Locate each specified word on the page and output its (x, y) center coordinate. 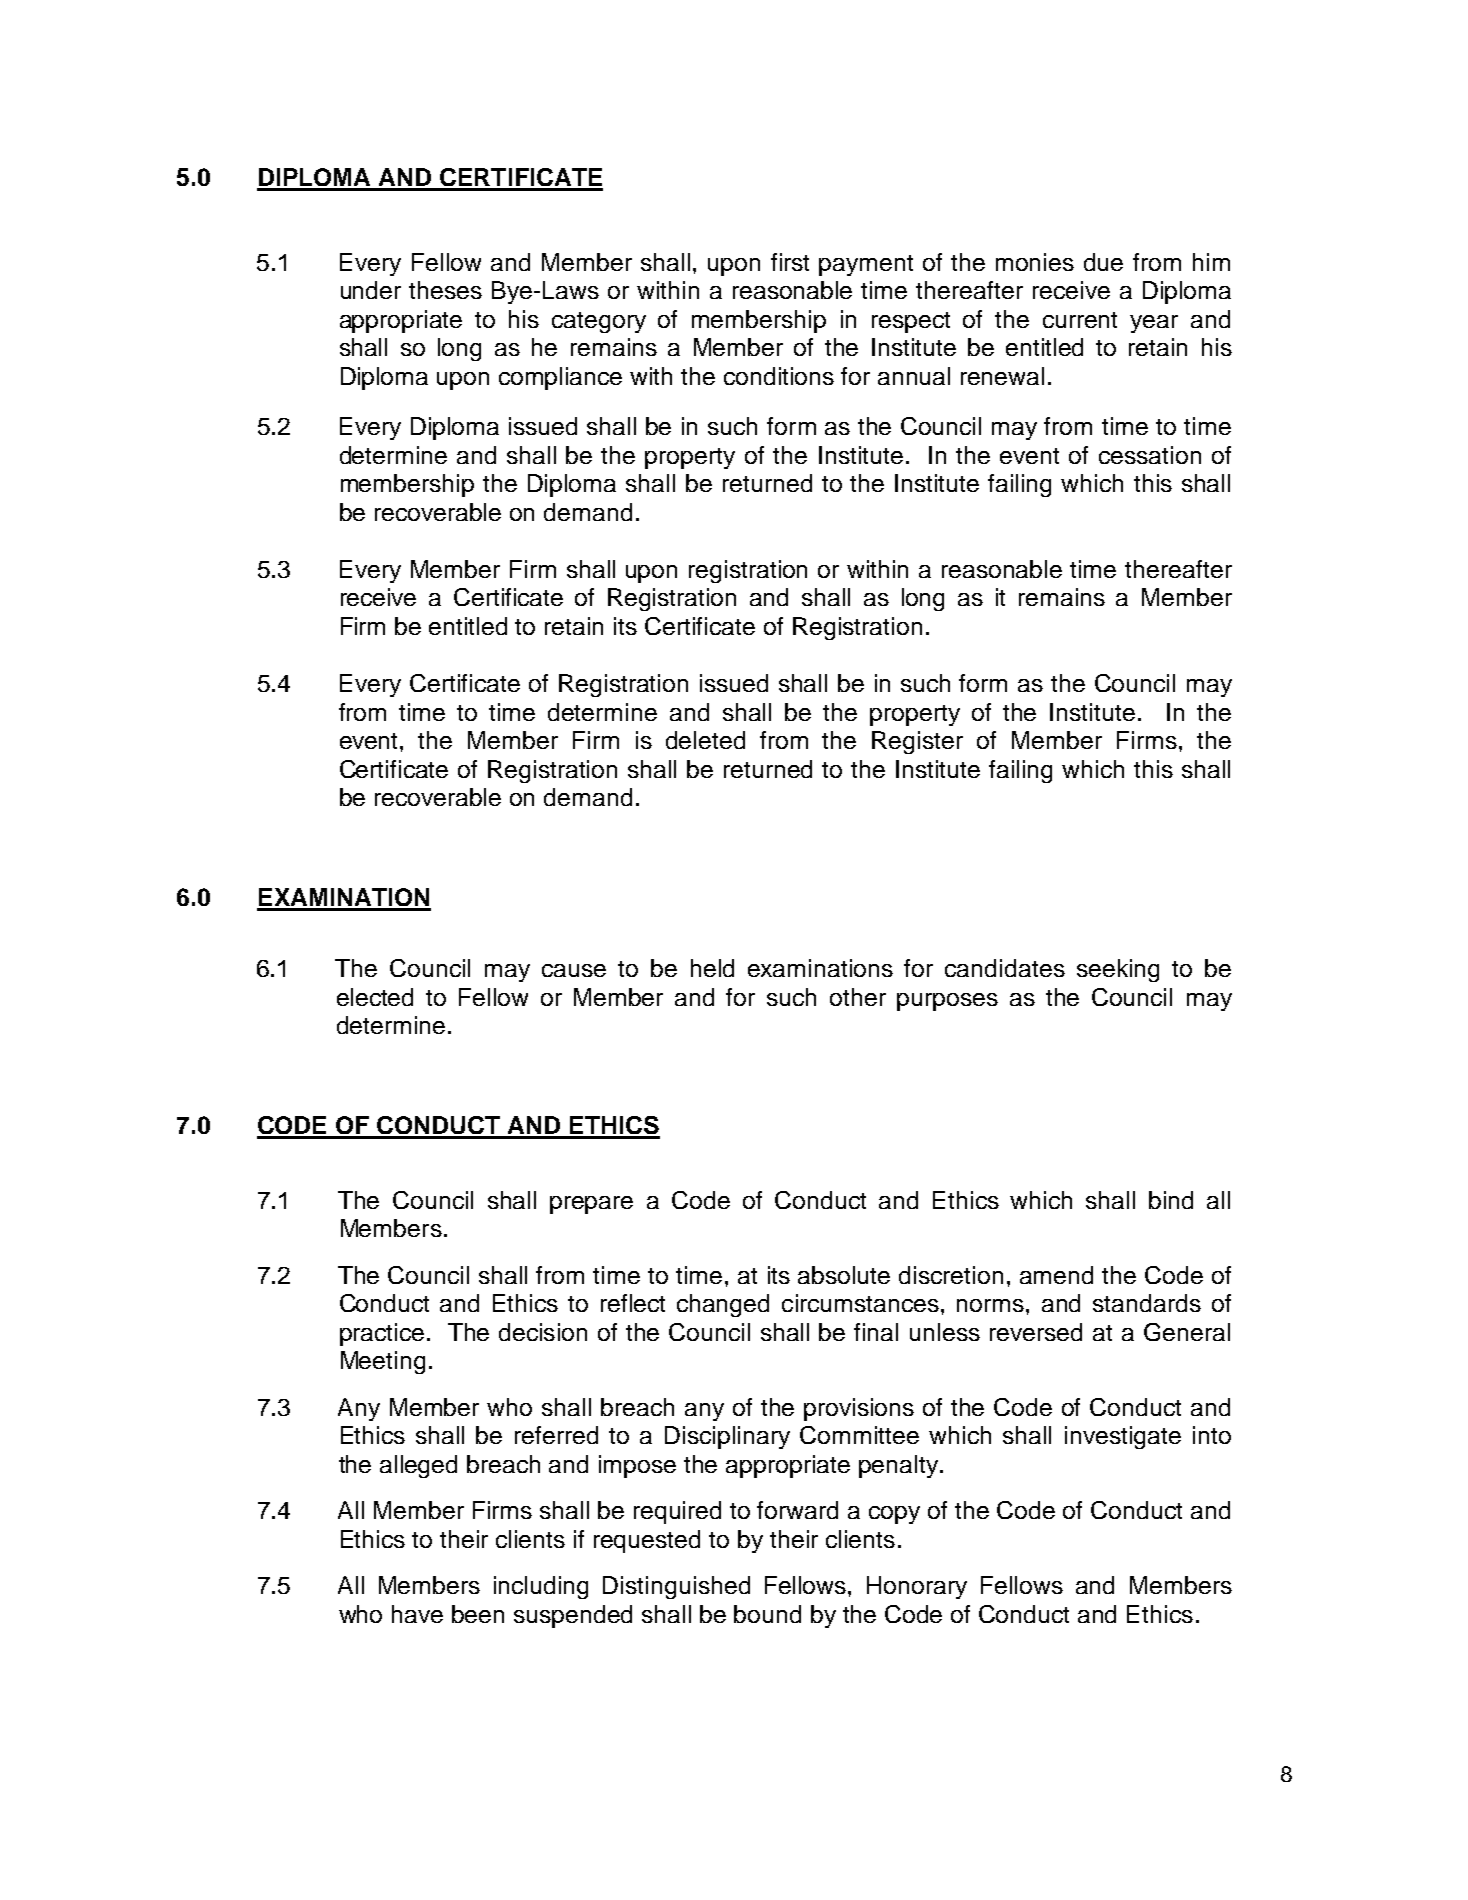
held (712, 968)
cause (574, 970)
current (1080, 320)
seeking (1118, 970)
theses (445, 290)
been (478, 1614)
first (790, 262)
